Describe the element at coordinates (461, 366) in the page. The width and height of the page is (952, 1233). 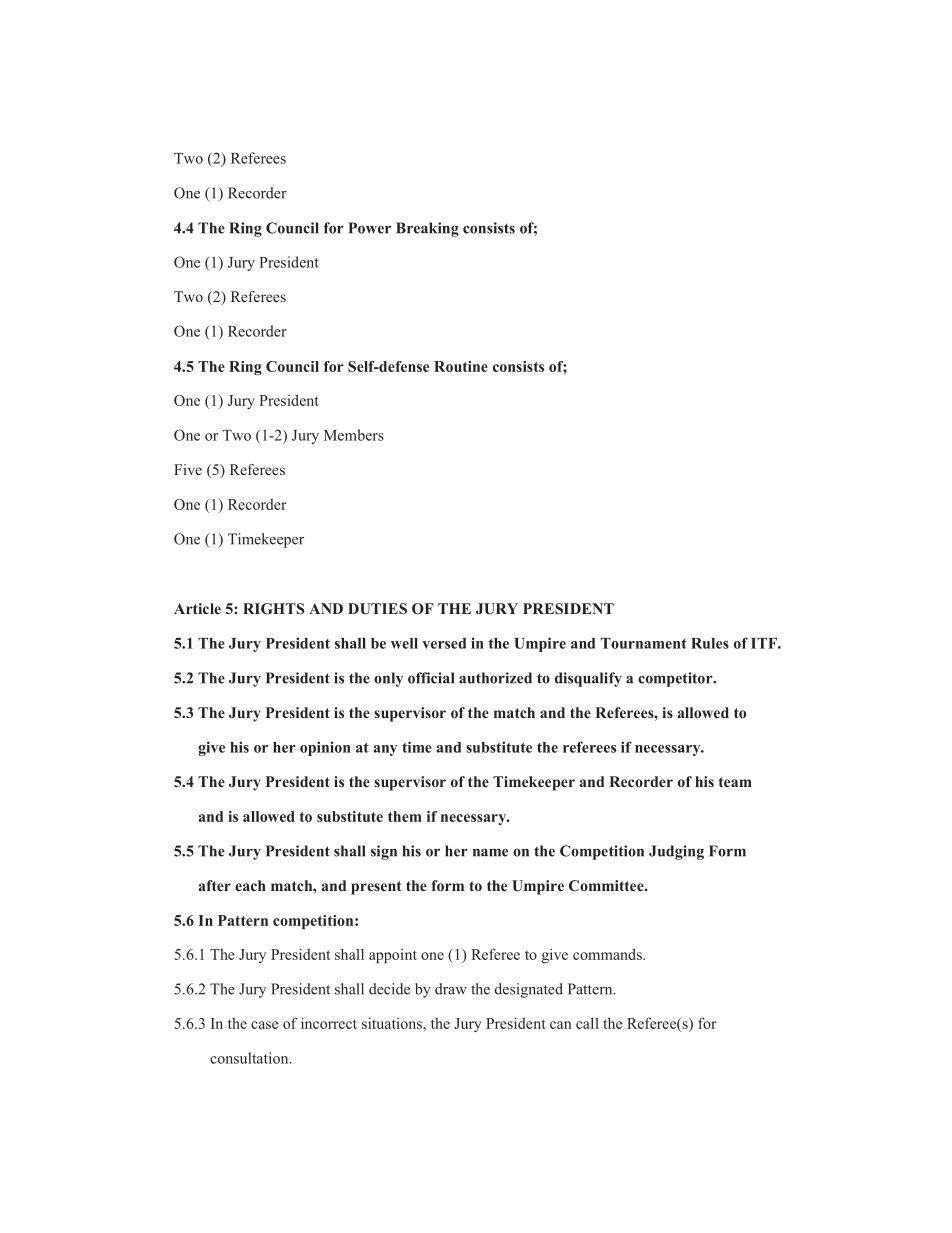
I see `Routine` at that location.
